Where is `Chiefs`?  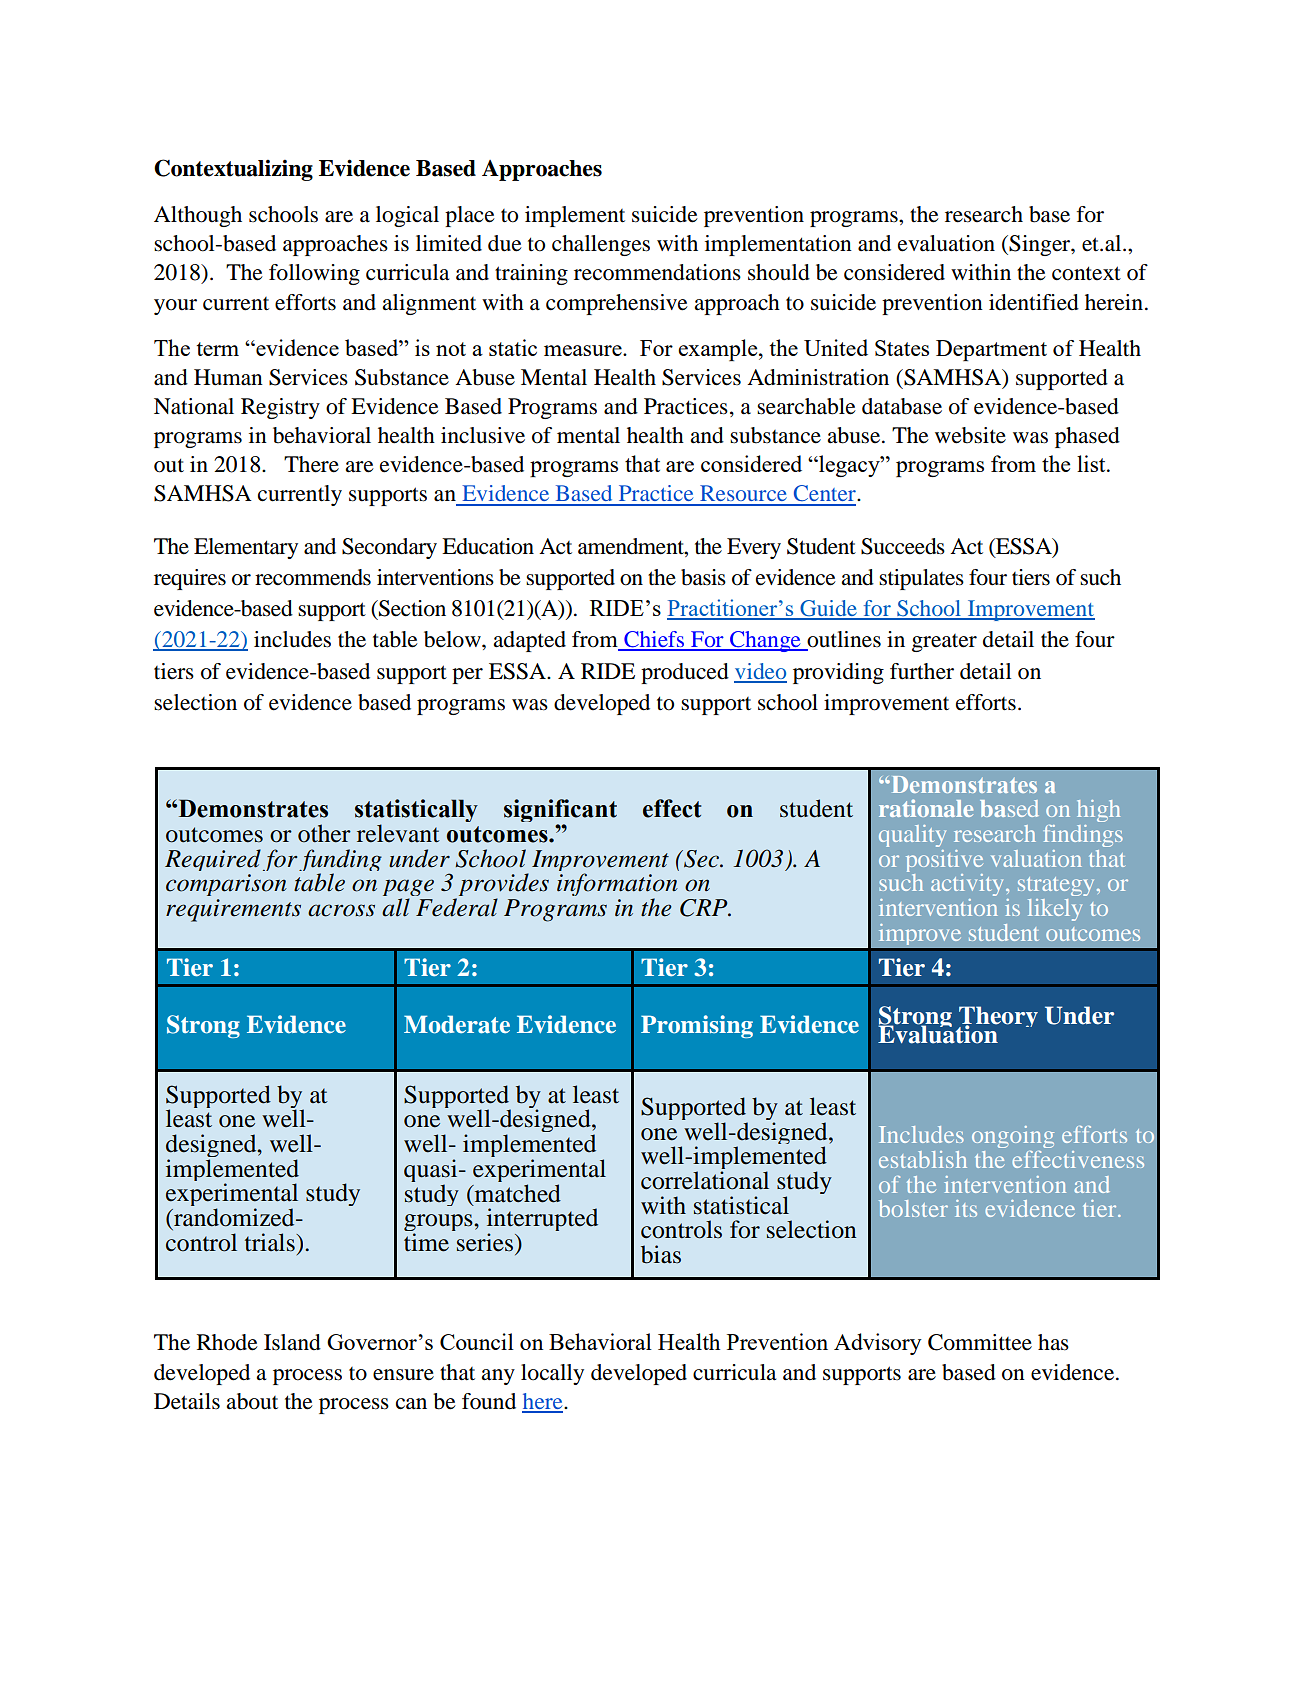
Chiefs is located at coordinates (654, 640).
